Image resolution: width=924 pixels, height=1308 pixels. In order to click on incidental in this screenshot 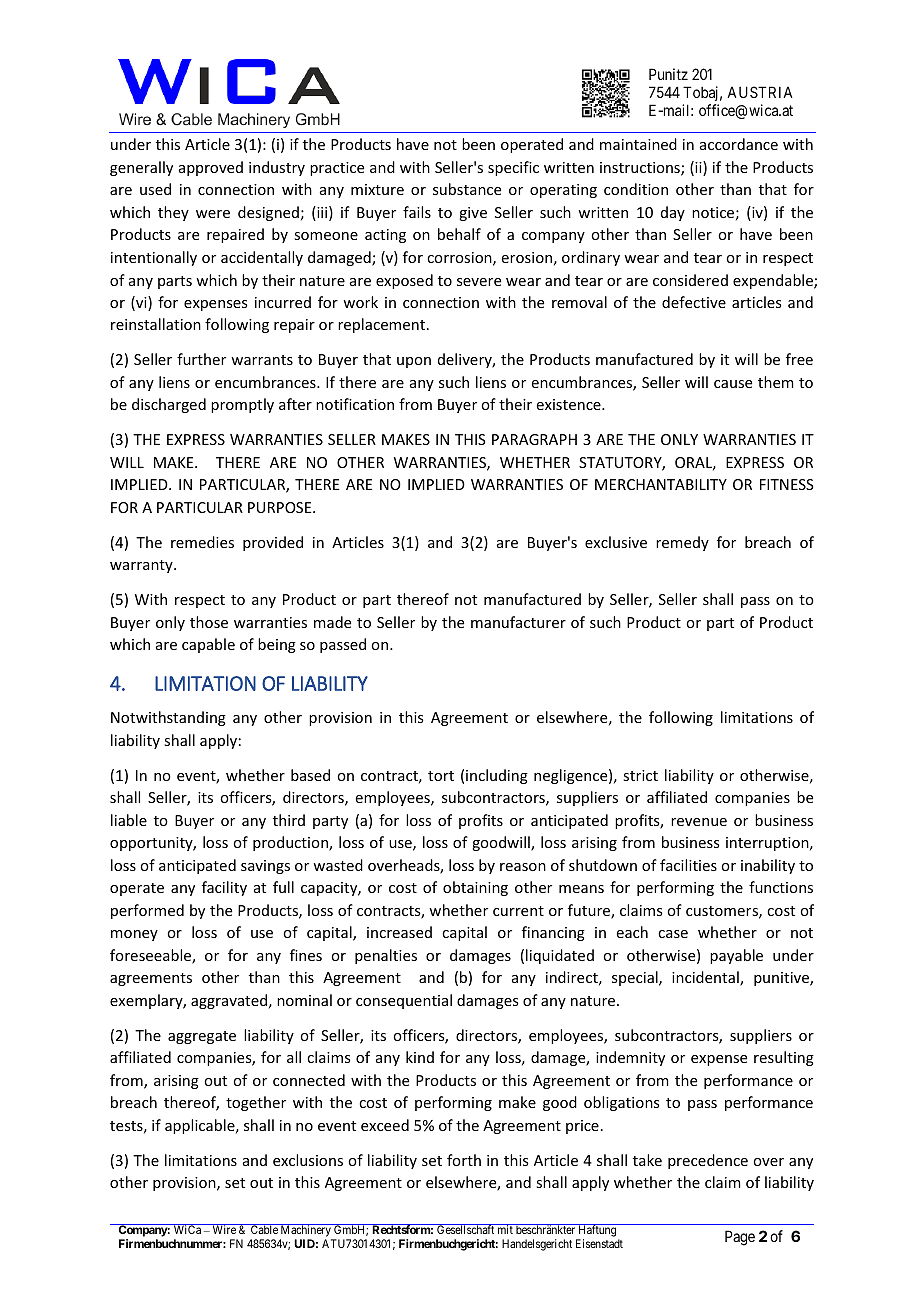, I will do `click(706, 978)`.
